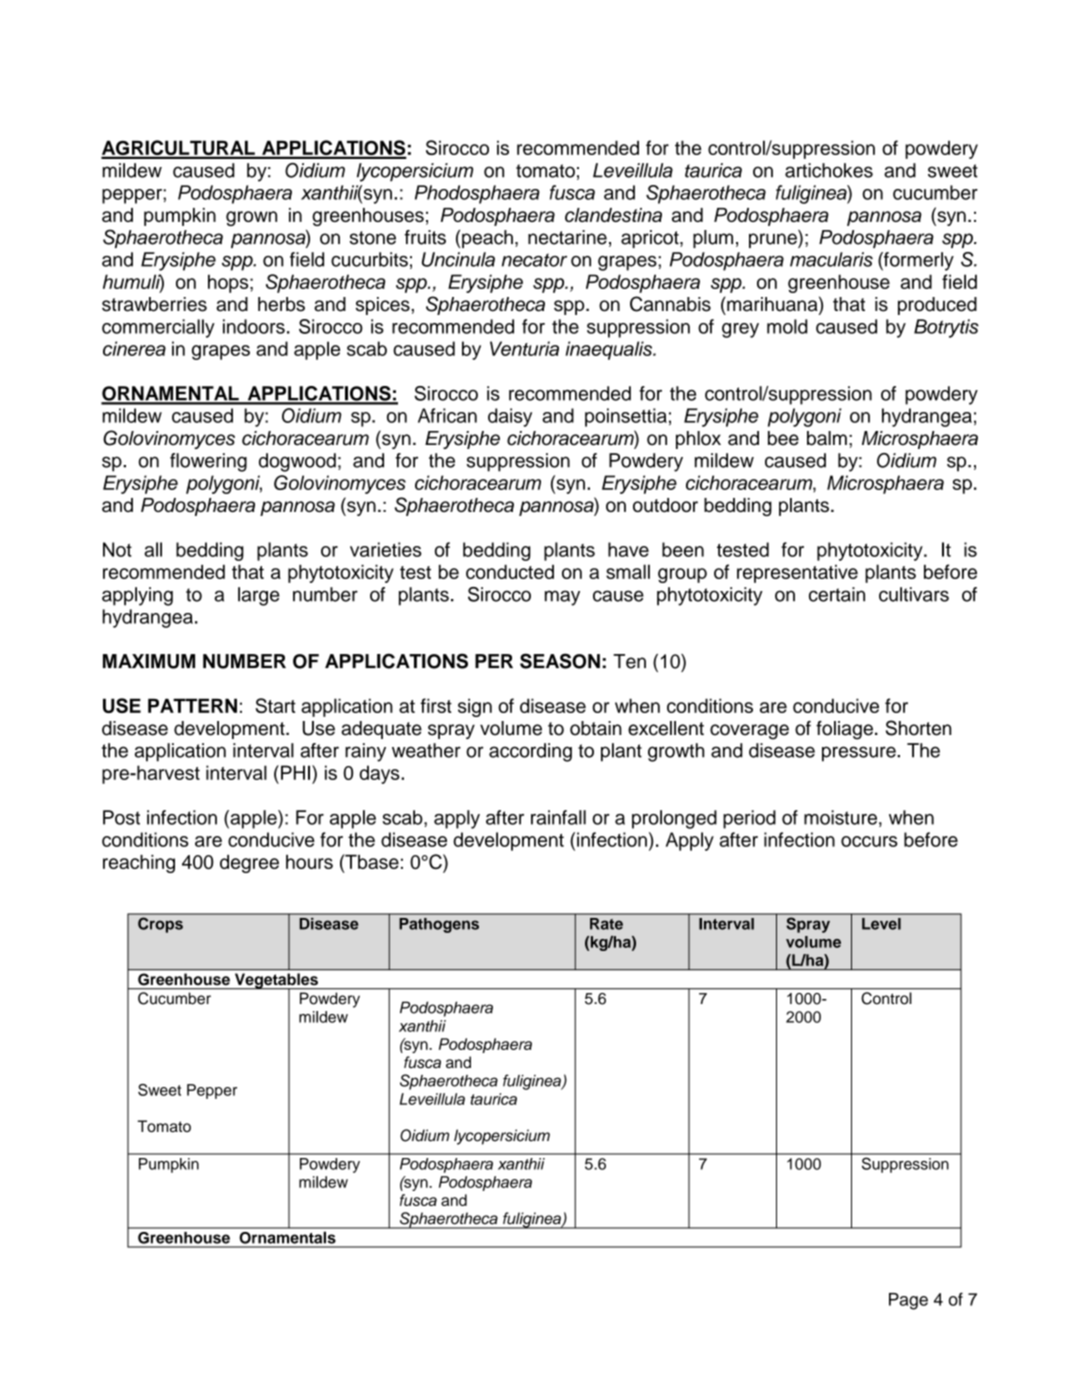 This document has height=1397, width=1079. Describe the element at coordinates (829, 170) in the document. I see `artichokes` at that location.
